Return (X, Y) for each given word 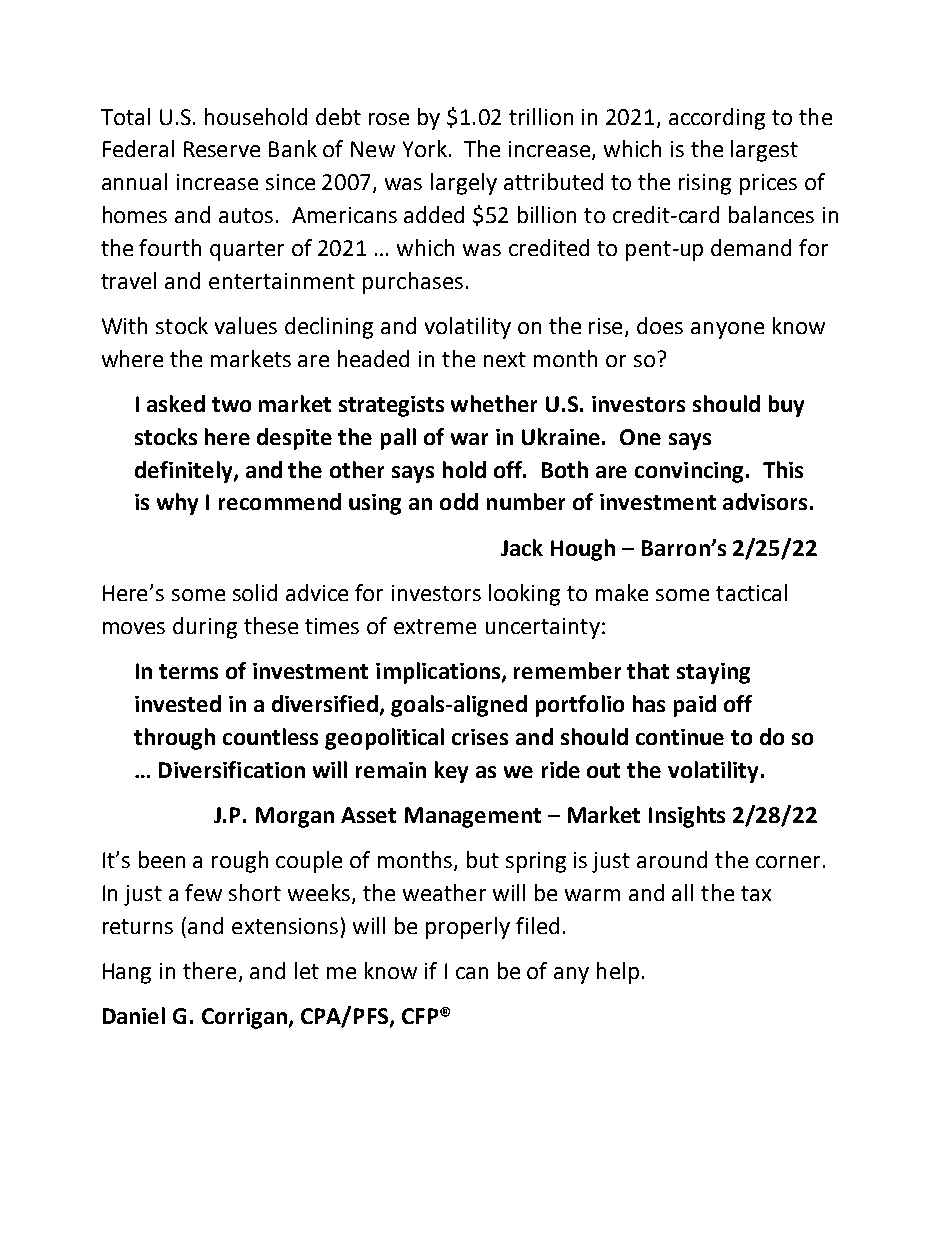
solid (255, 592)
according (717, 119)
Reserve (222, 149)
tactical (751, 592)
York (425, 148)
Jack (522, 547)
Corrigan (244, 1018)
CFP (420, 1016)
